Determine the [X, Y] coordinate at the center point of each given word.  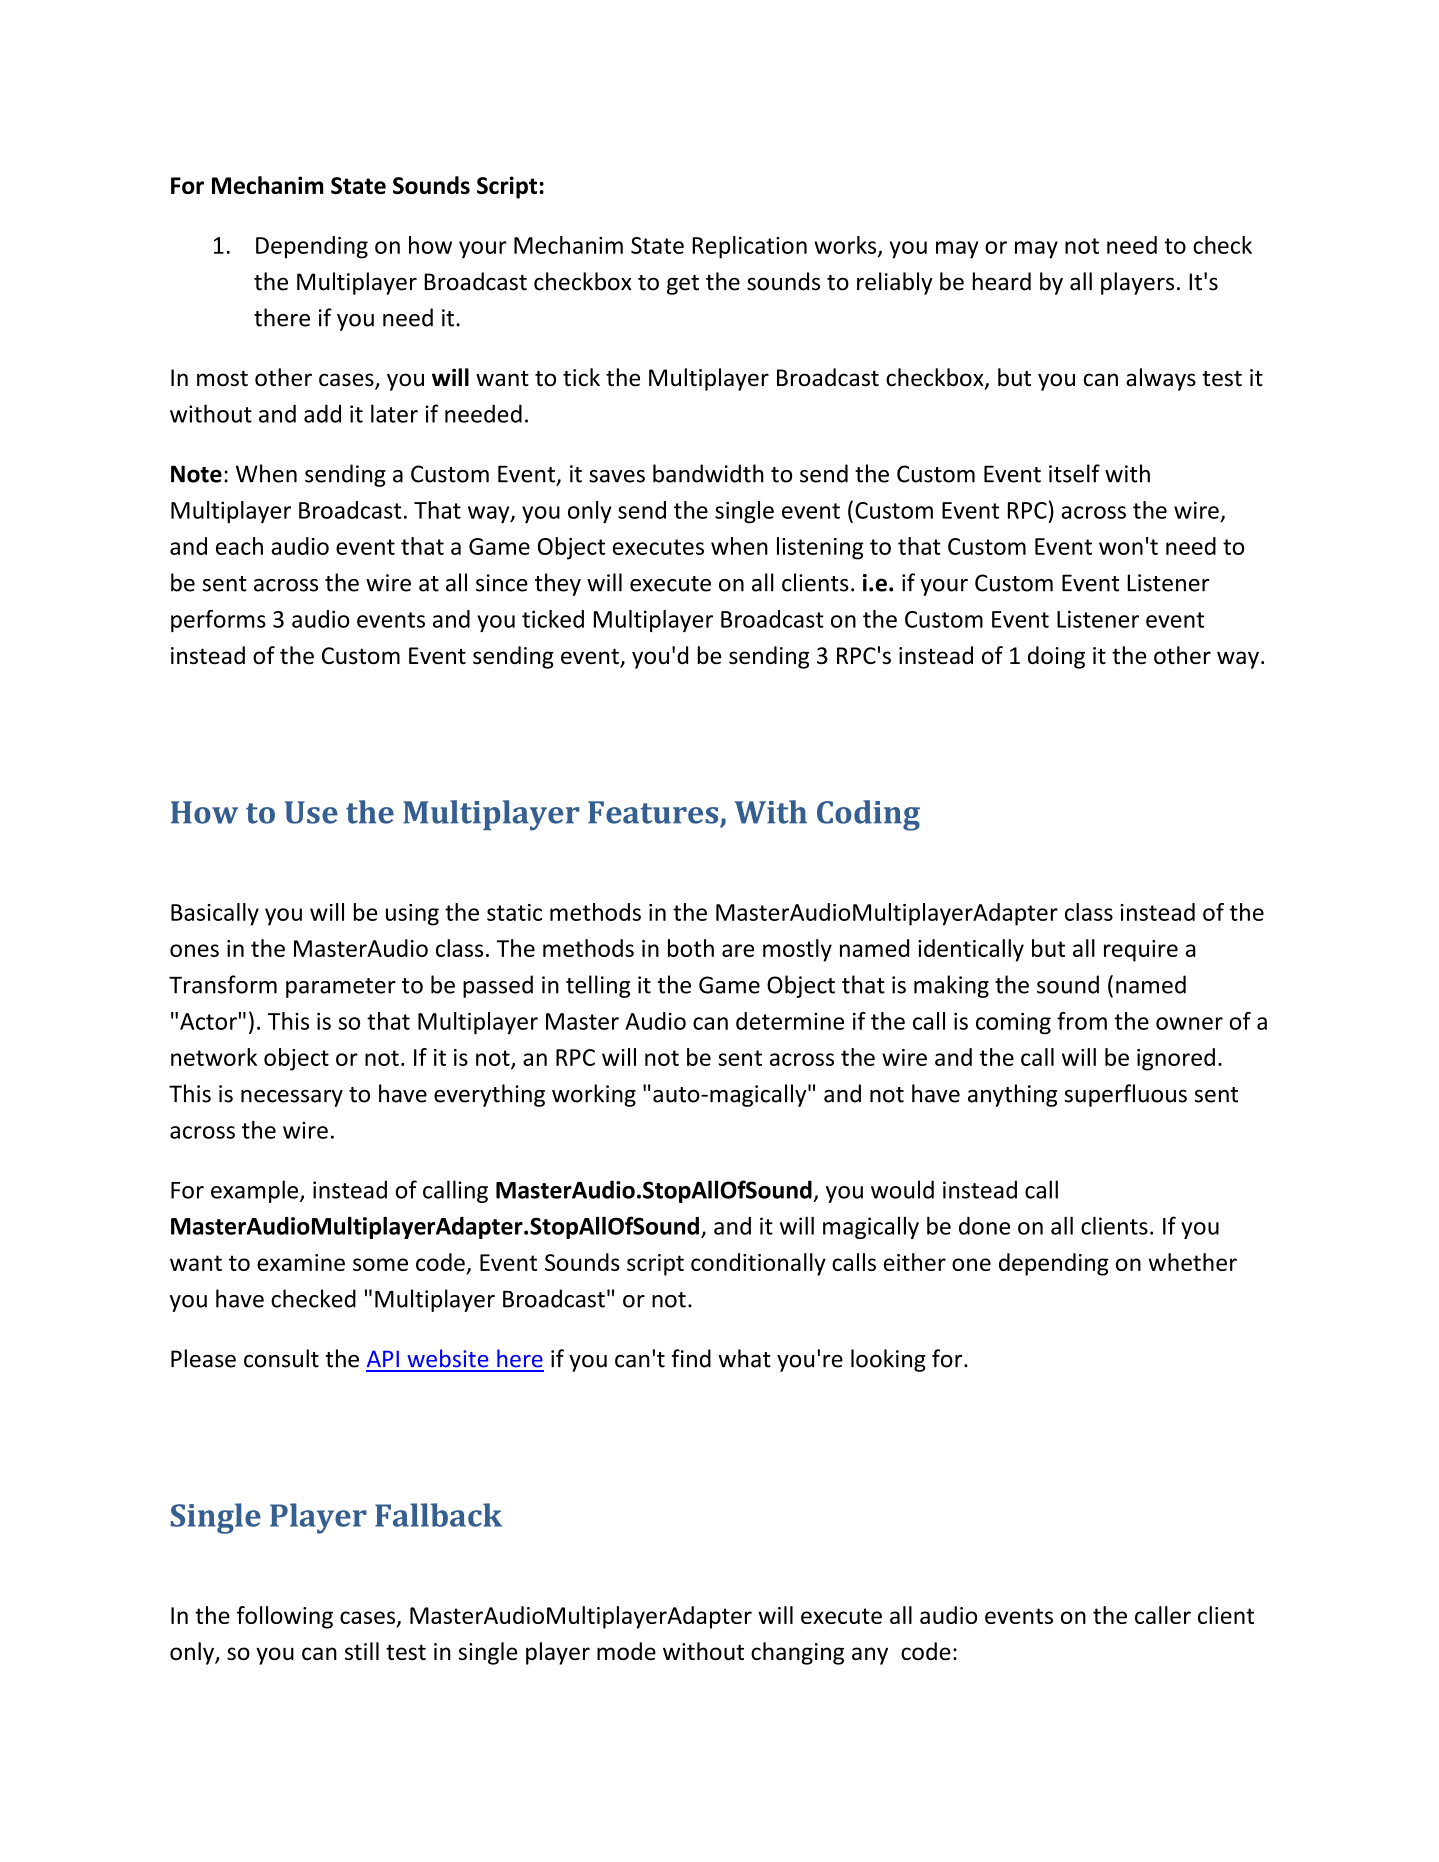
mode [626, 1651]
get [683, 285]
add [322, 413]
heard [1002, 281]
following [285, 1617]
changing [797, 1653]
